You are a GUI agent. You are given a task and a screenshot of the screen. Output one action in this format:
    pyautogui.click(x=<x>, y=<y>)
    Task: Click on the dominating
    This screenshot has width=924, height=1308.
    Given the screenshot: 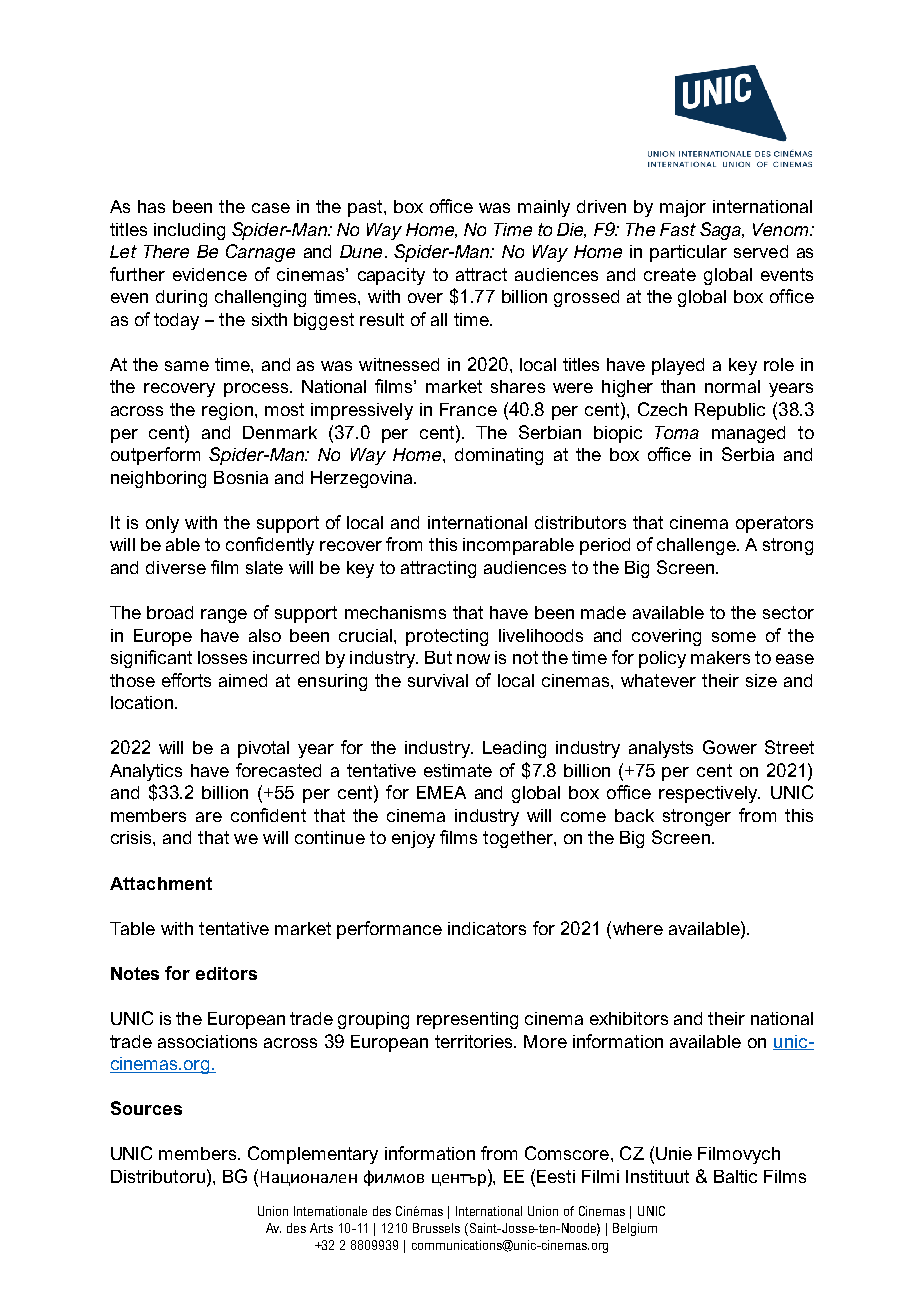 What is the action you would take?
    pyautogui.click(x=499, y=456)
